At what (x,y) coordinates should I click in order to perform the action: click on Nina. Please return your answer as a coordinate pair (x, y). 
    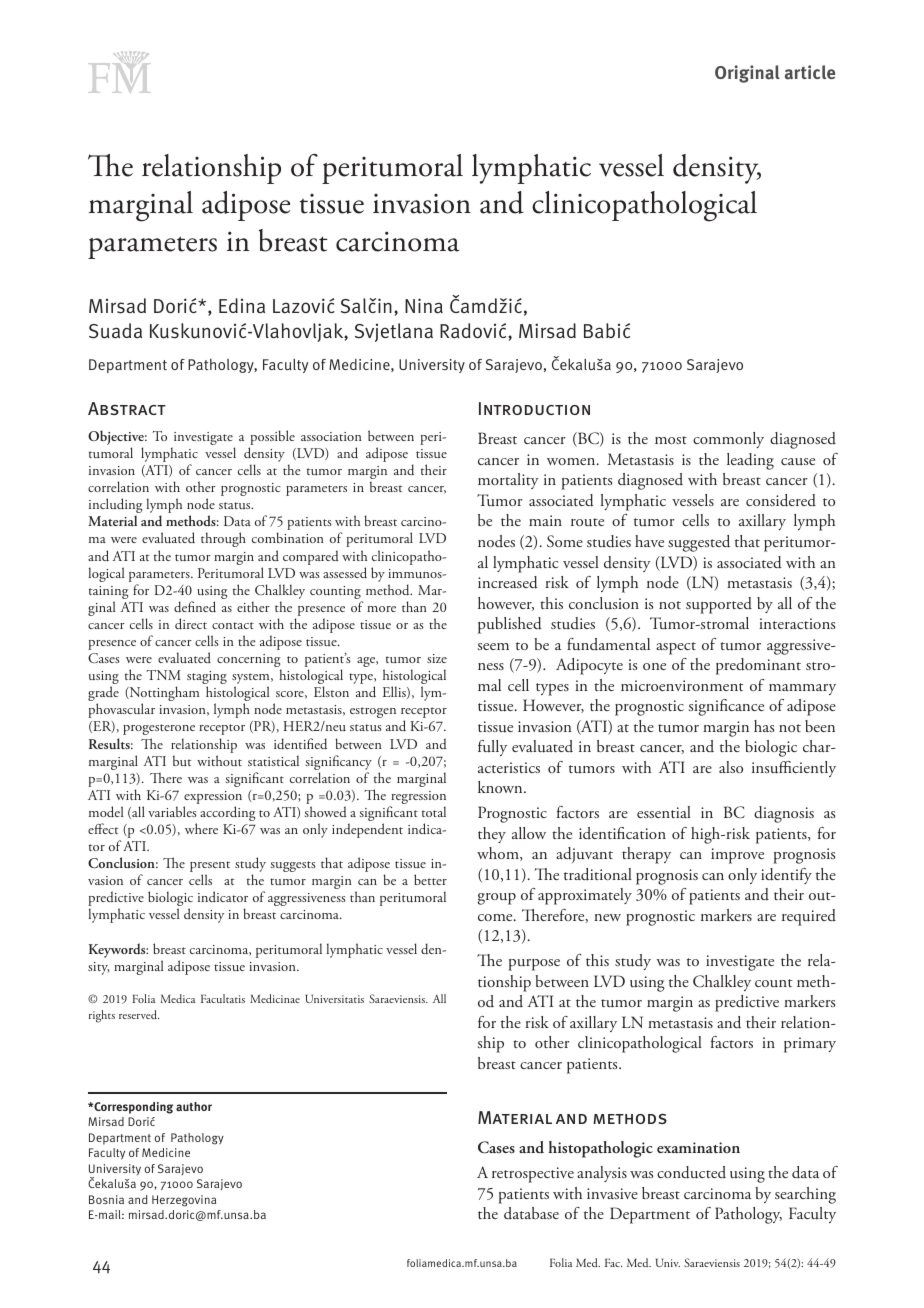
    Looking at the image, I should click on (424, 305).
